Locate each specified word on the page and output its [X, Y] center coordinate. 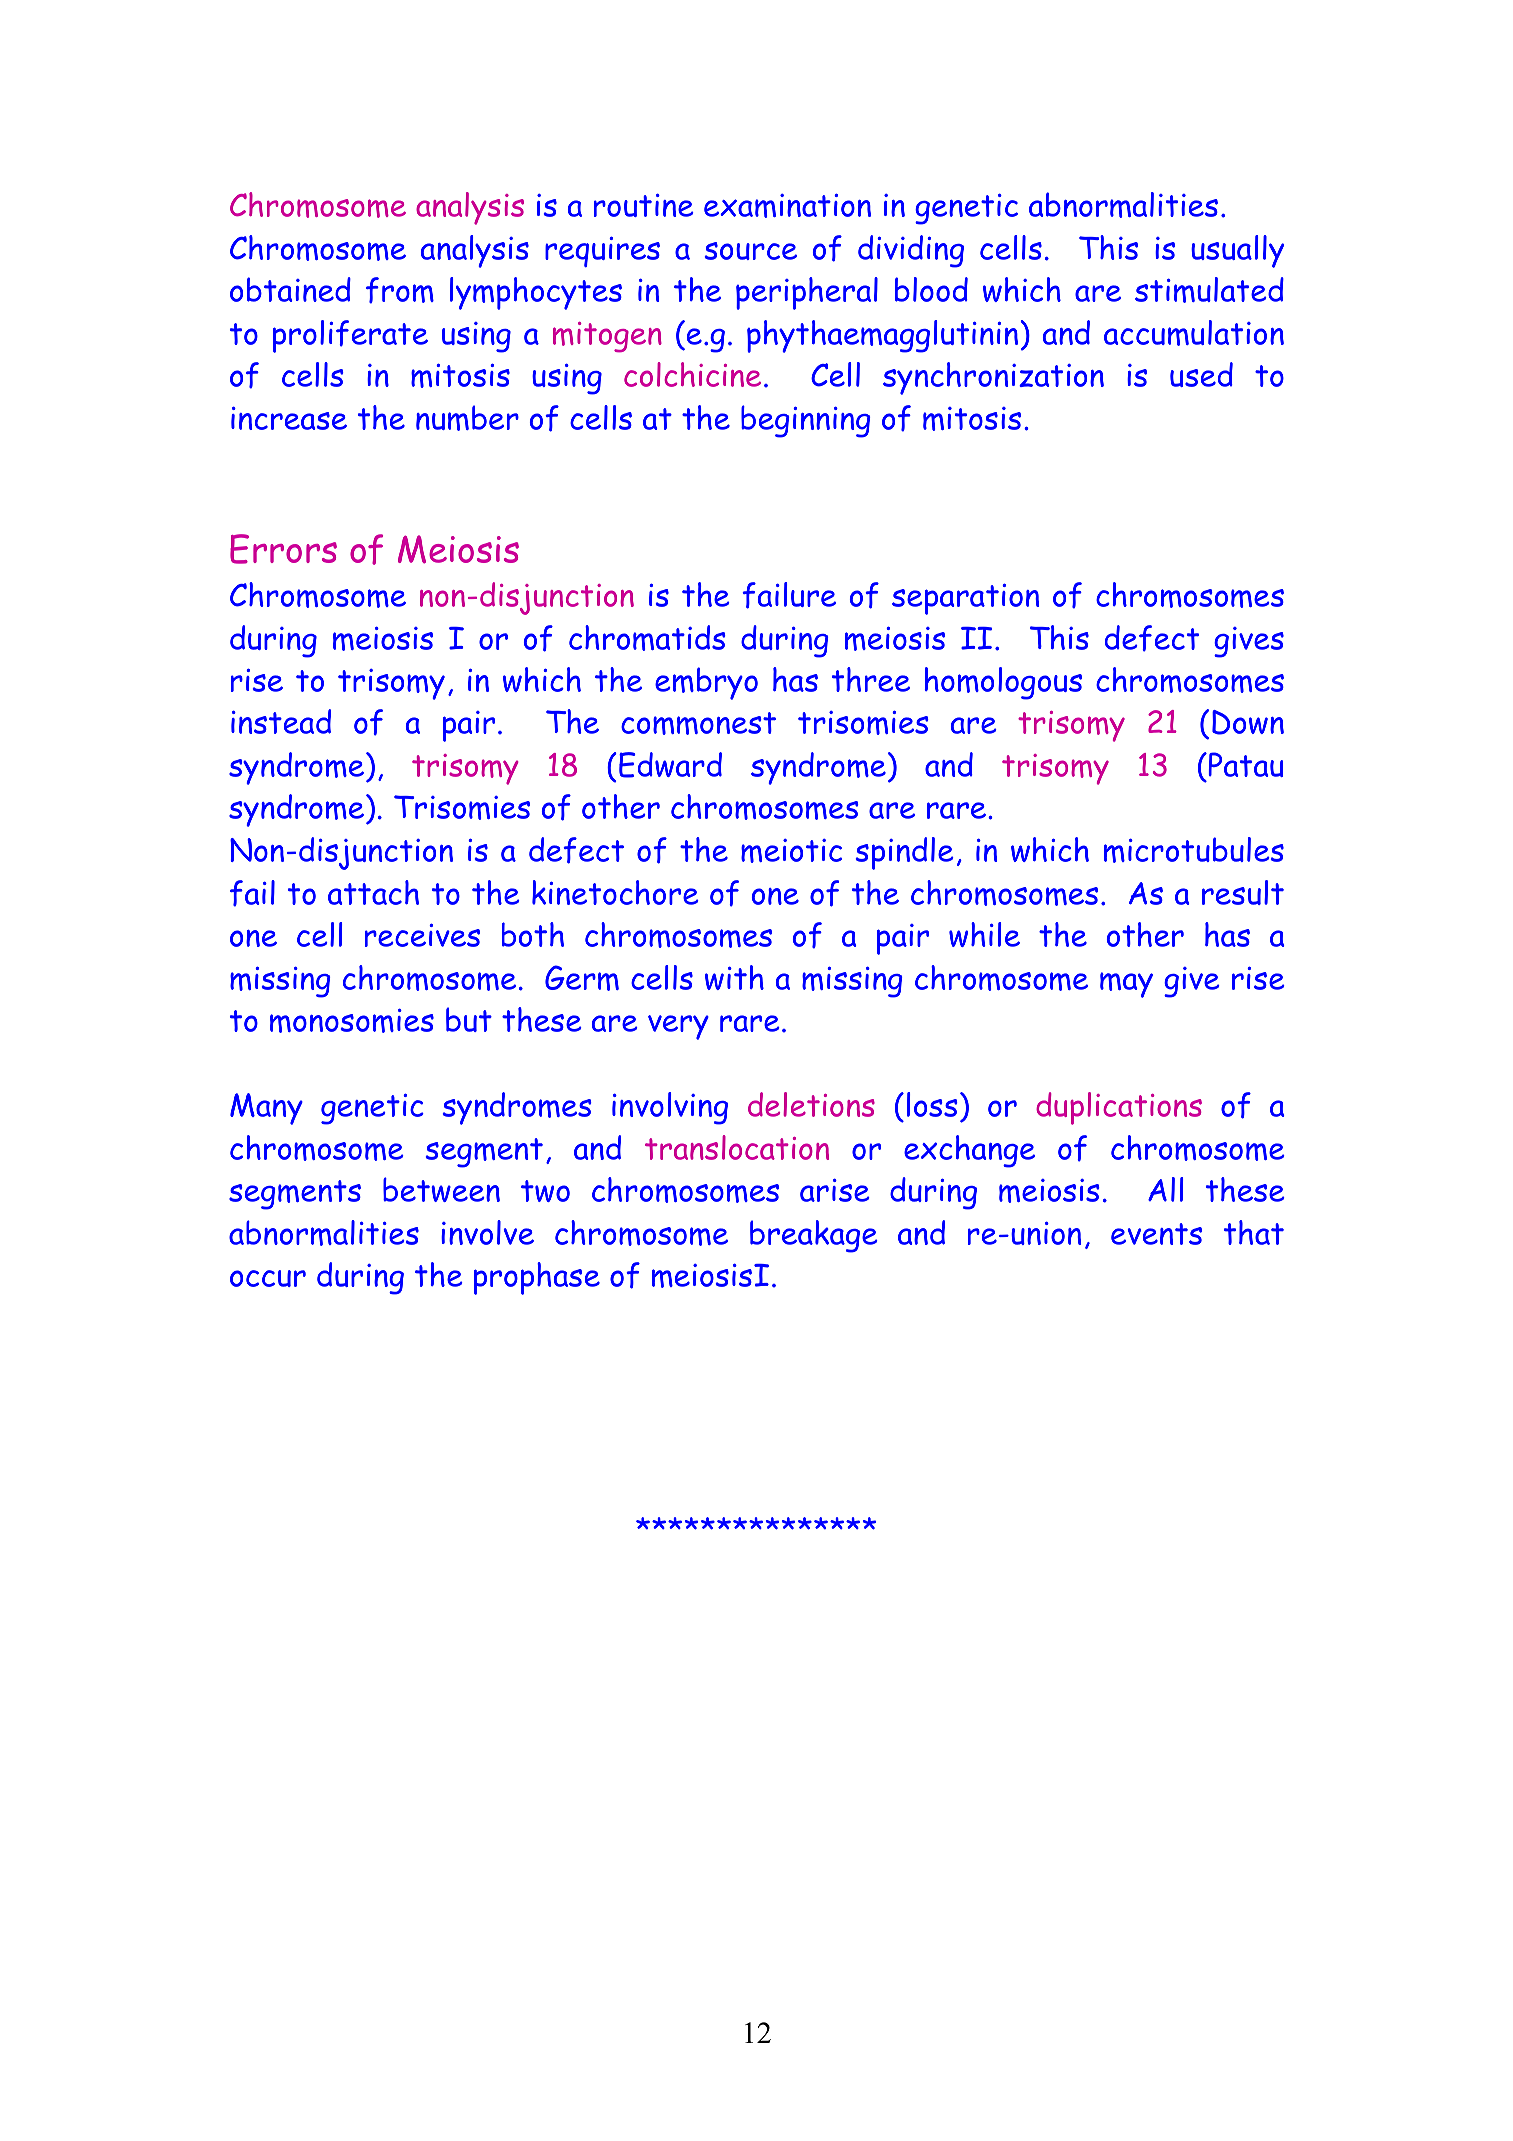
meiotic [791, 851]
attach [373, 892]
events [1156, 1234]
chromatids [647, 638]
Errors [283, 549]
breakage [813, 1236]
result [1243, 892]
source [751, 251]
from [400, 290]
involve [487, 1232]
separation [965, 599]
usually [1237, 251]
